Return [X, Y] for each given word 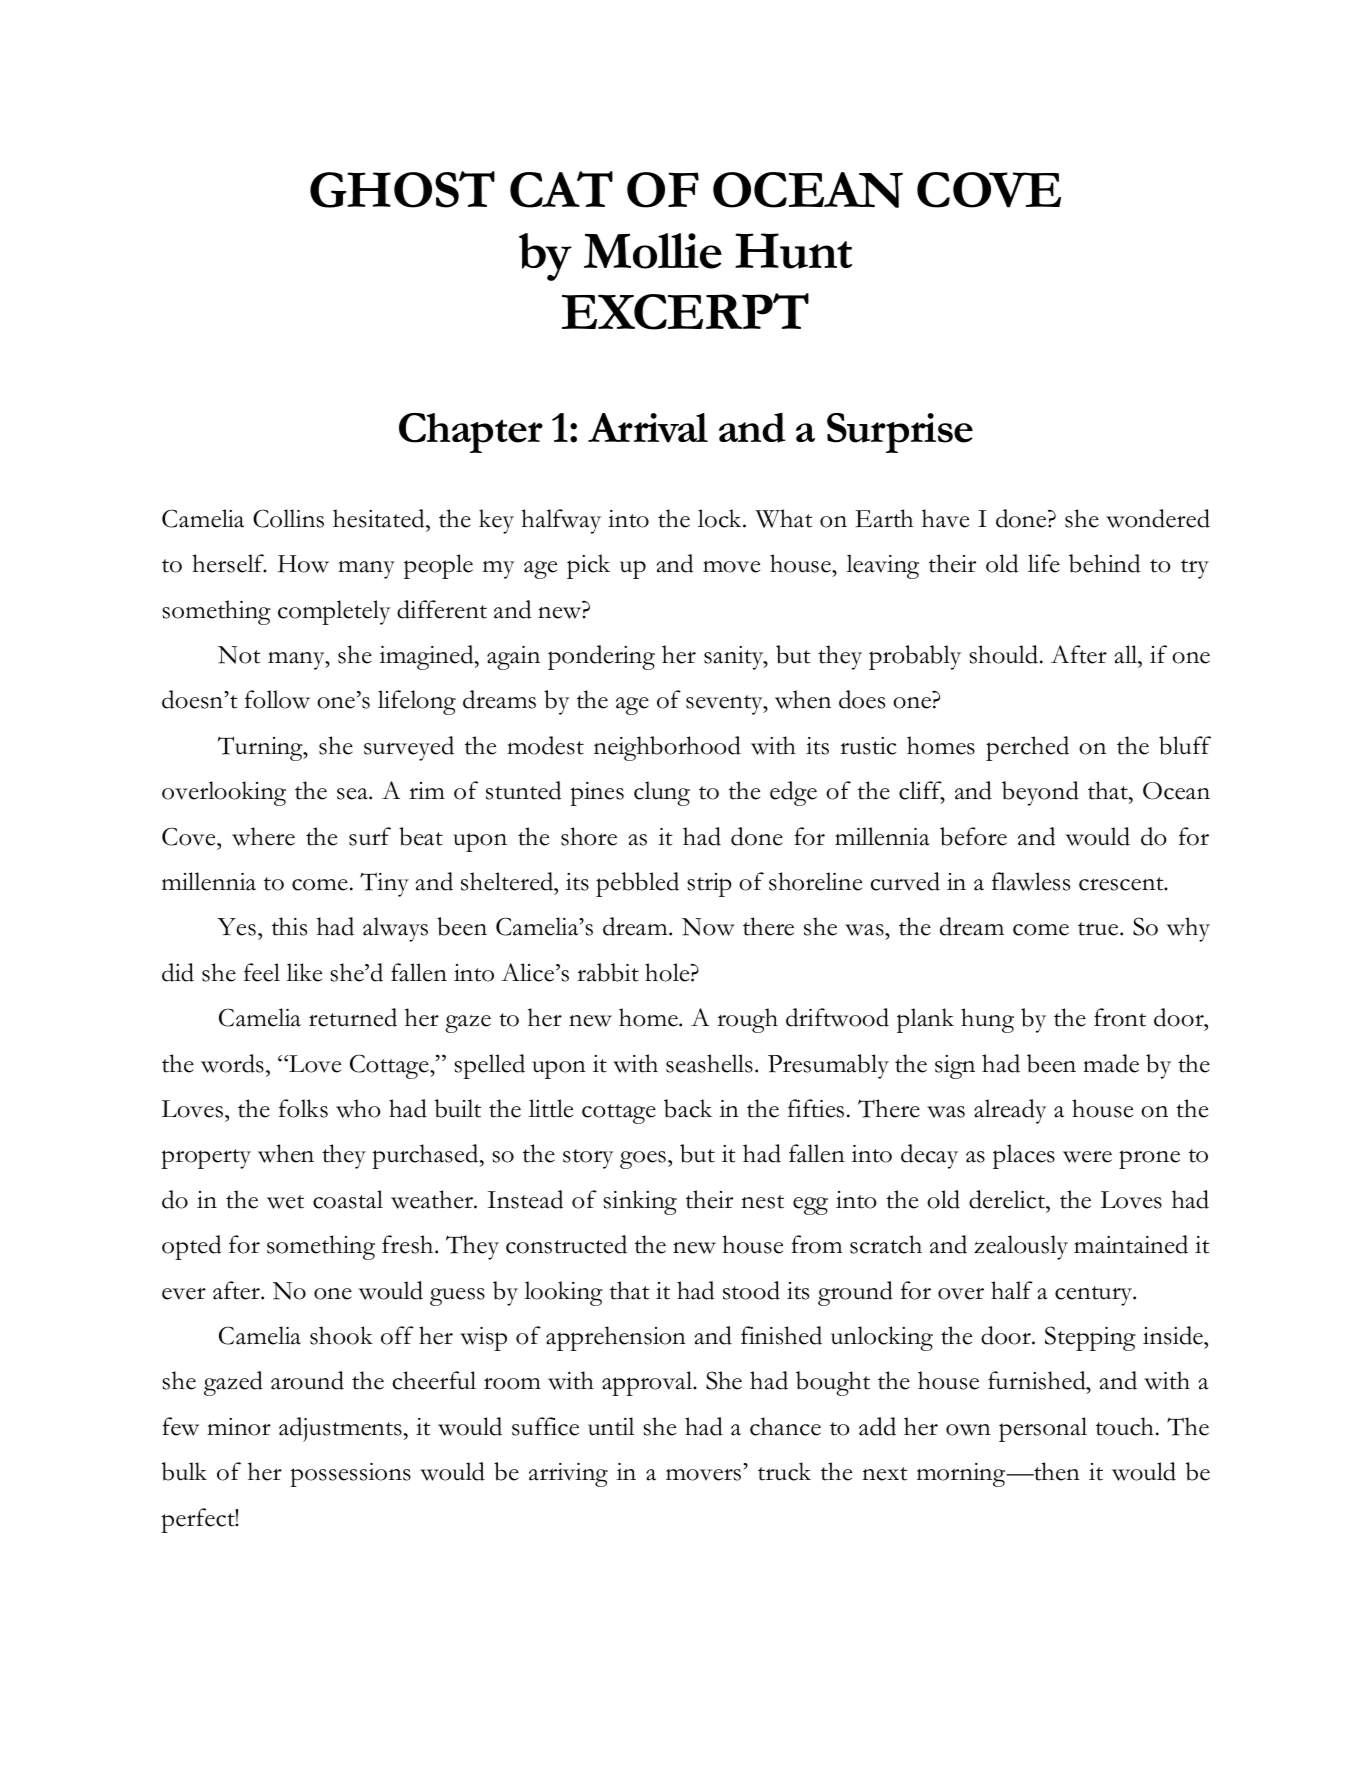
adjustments [340, 1429]
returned [353, 1017]
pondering [601, 657]
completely [334, 612]
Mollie [653, 251]
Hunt [793, 251]
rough [747, 1020]
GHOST [402, 189]
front [1120, 1017]
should [1003, 654]
